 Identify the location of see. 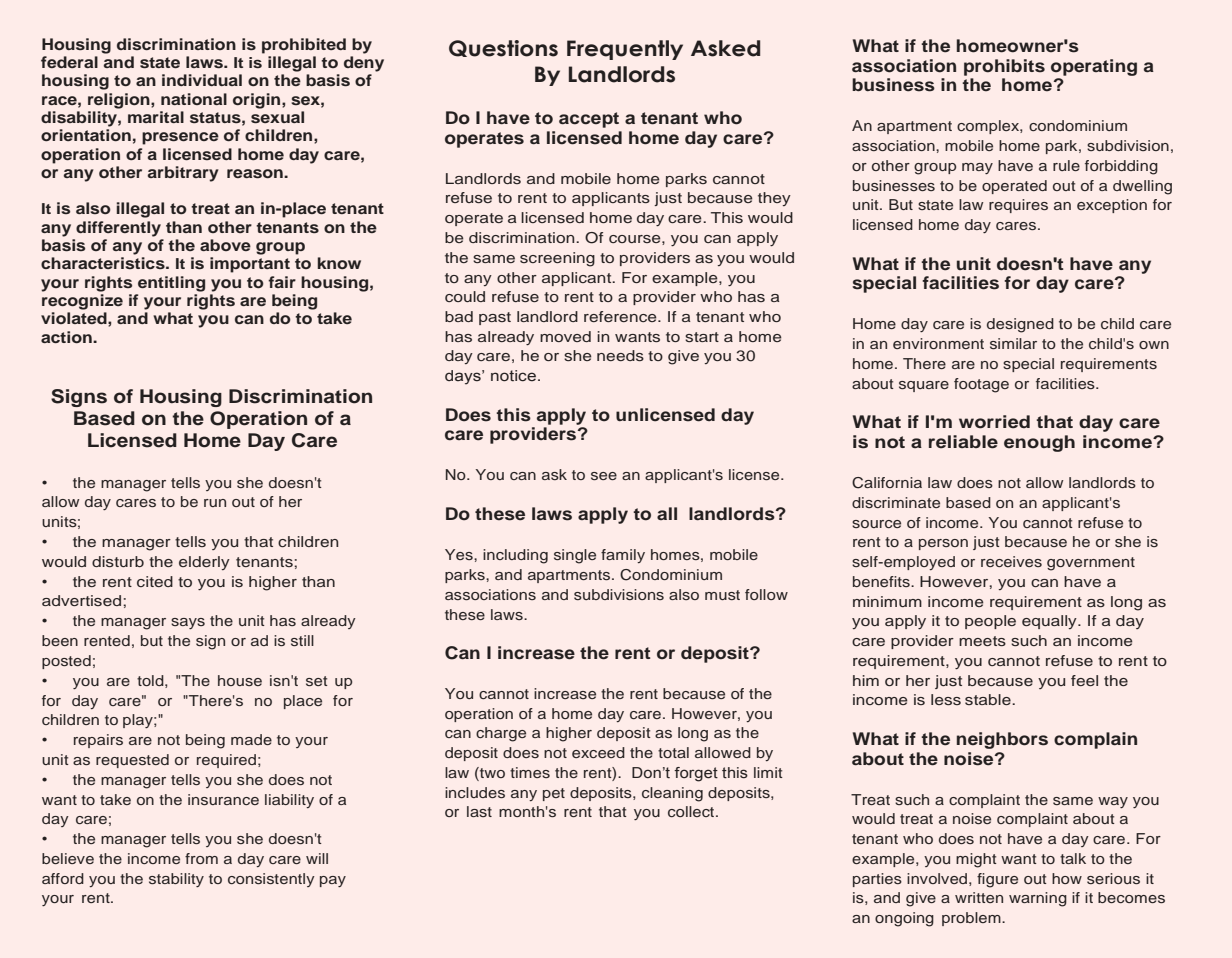
(604, 476).
